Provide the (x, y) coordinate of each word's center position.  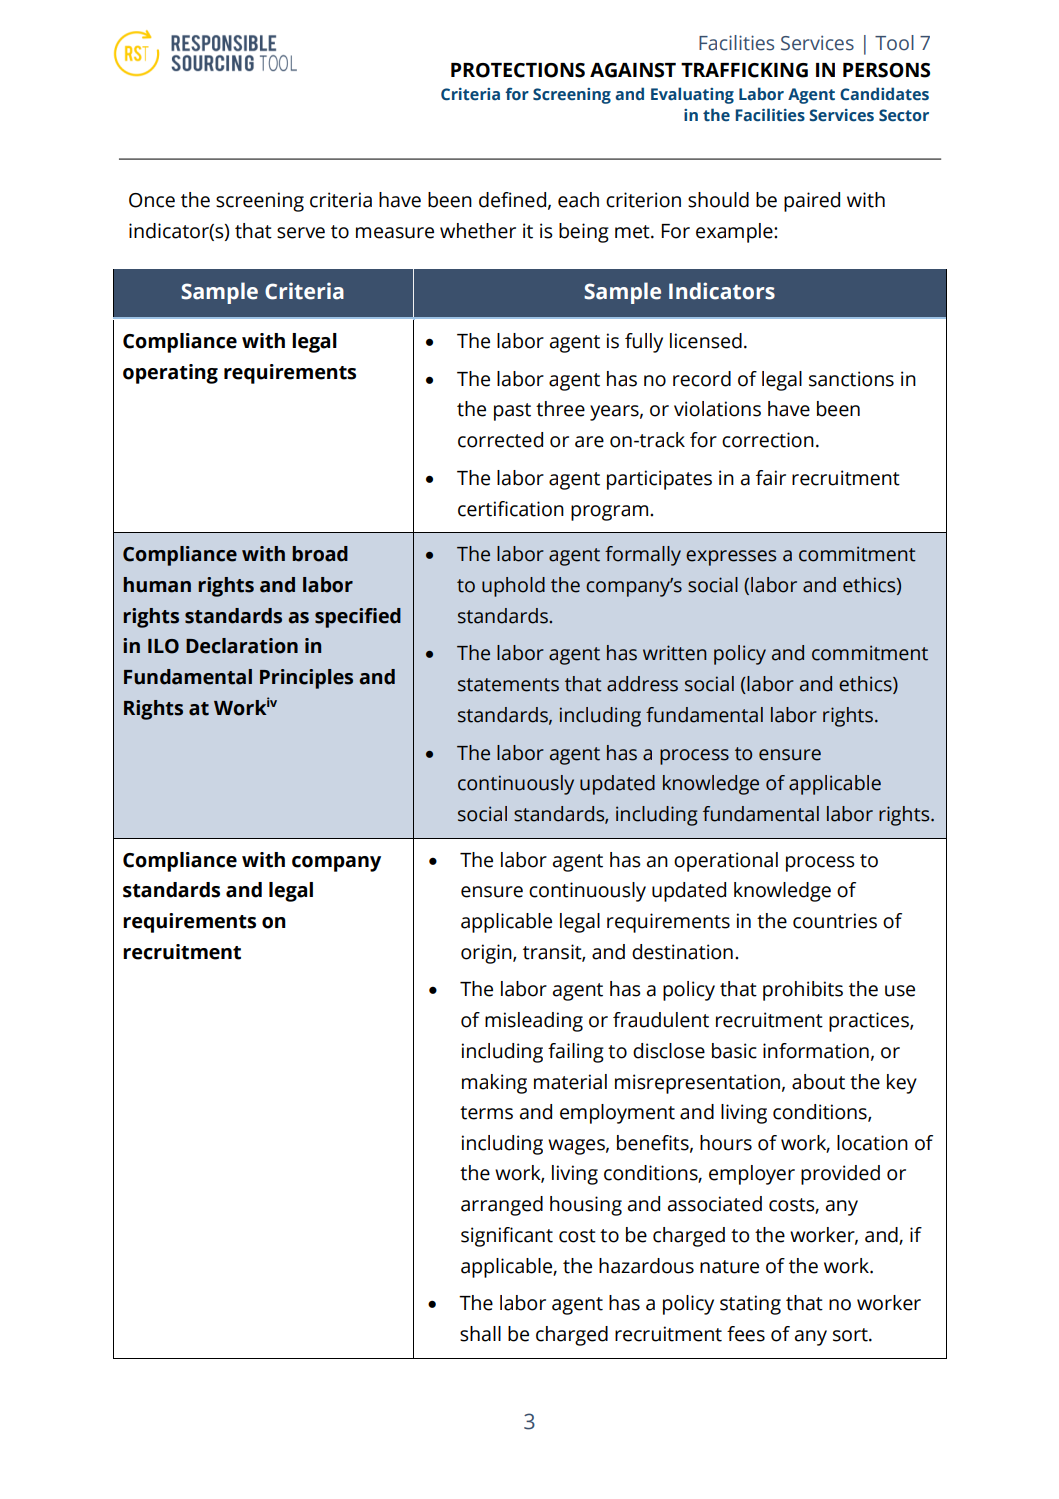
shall (480, 1334)
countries (835, 921)
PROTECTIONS (518, 70)
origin (487, 954)
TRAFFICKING (744, 70)
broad (320, 554)
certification (511, 509)
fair (771, 478)
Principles (306, 679)
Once (152, 200)
